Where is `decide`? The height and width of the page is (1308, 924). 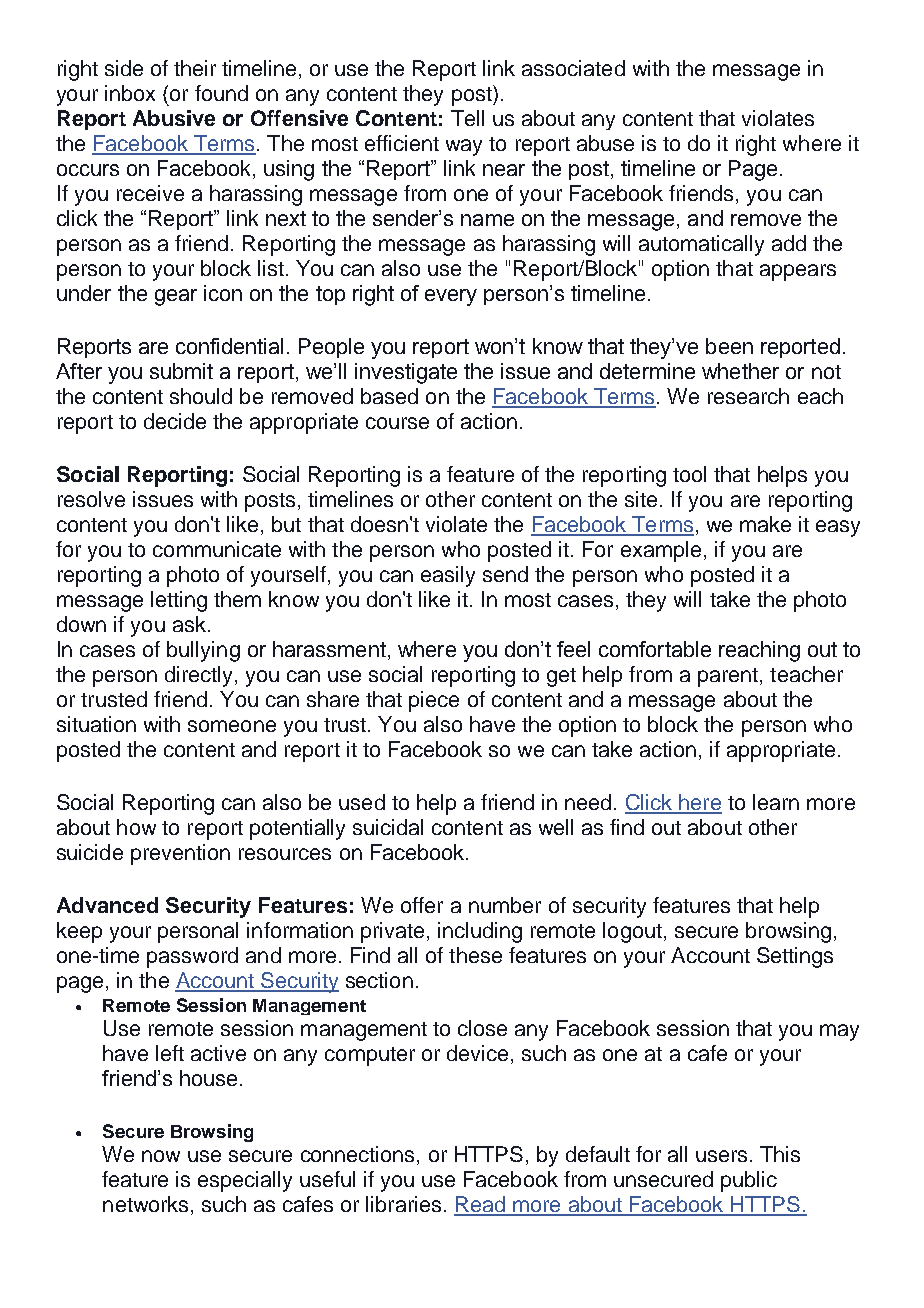 decide is located at coordinates (175, 421).
